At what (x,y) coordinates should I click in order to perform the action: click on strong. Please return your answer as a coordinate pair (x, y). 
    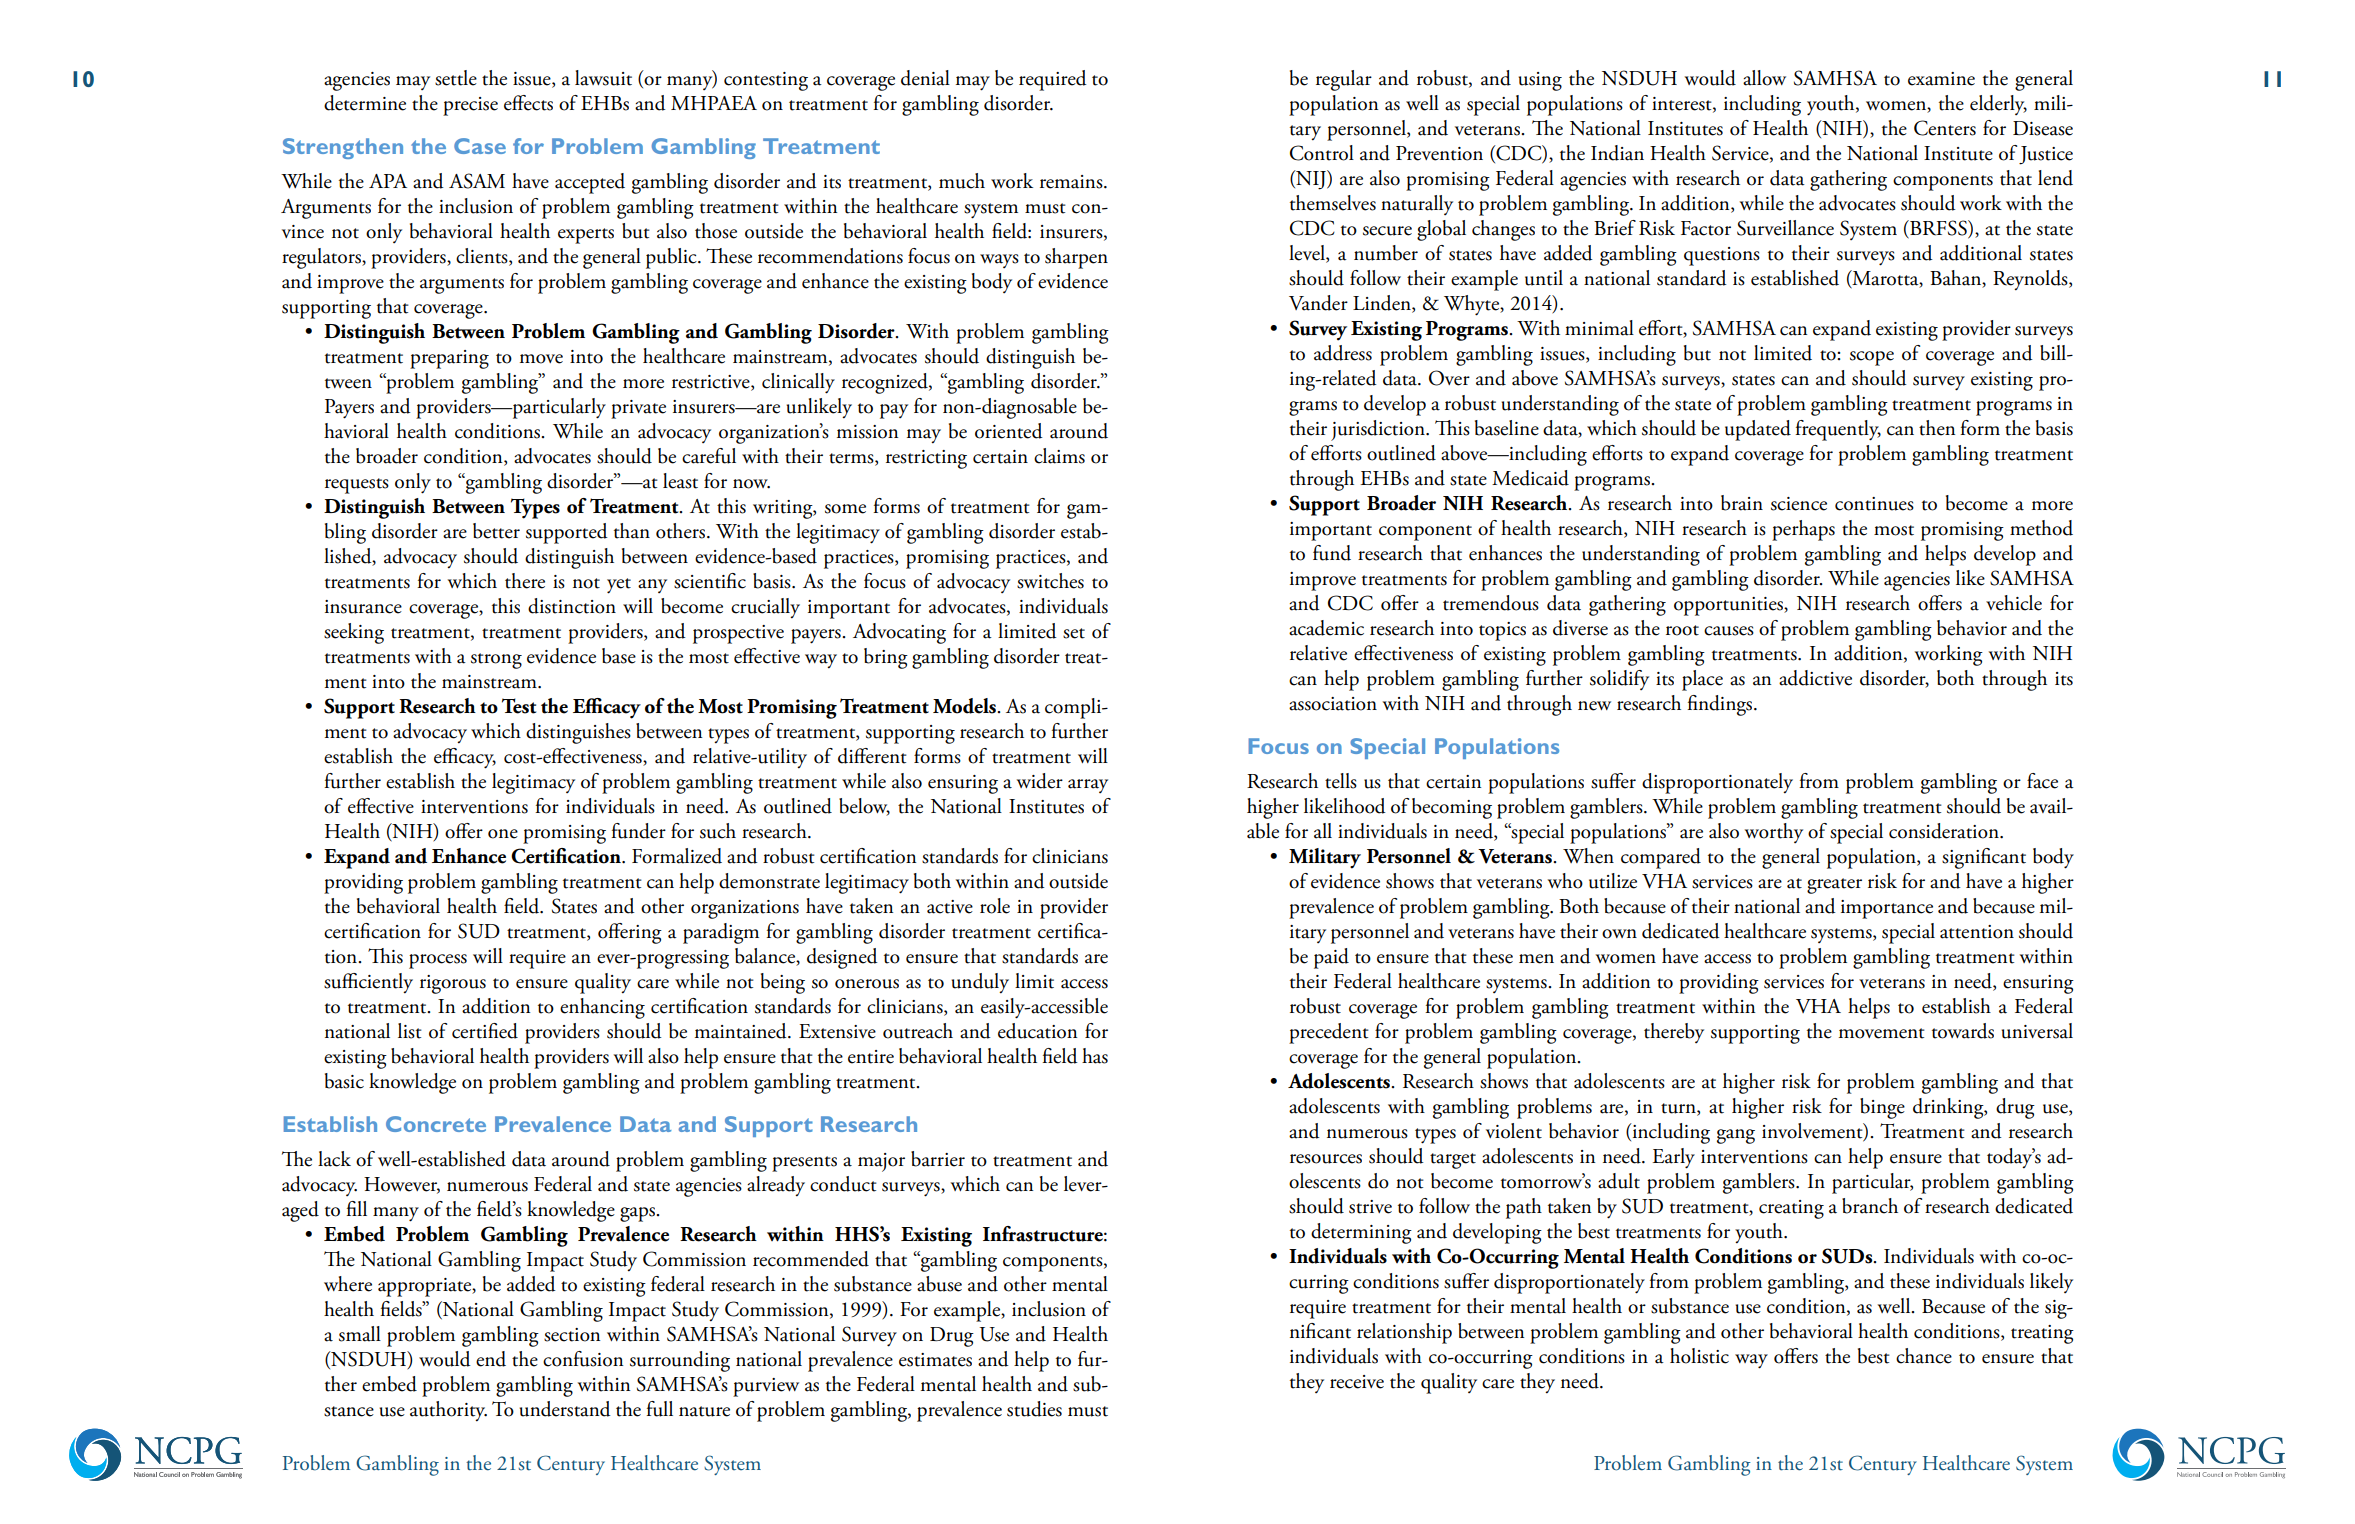
    Looking at the image, I should click on (496, 661).
